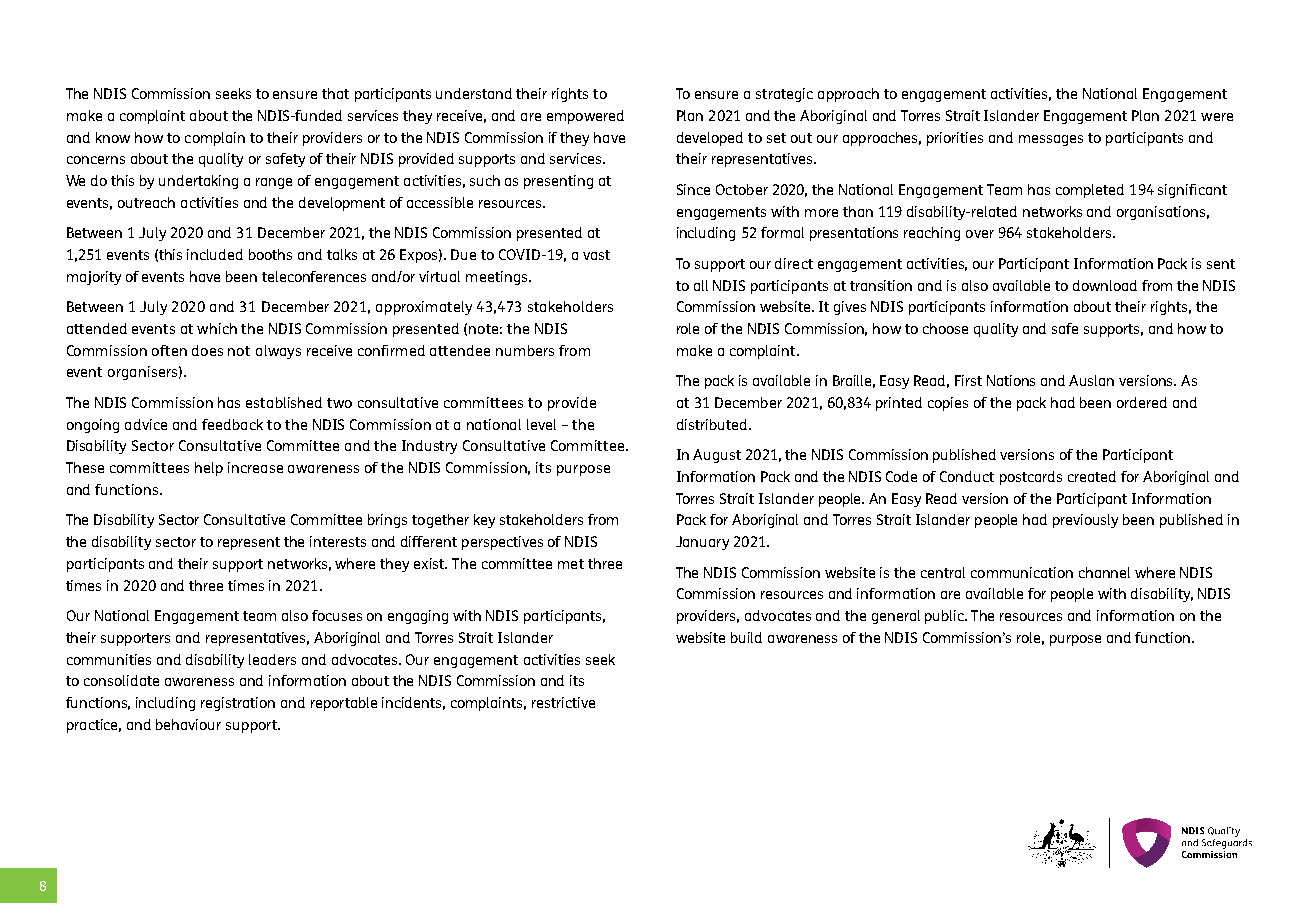  I want to click on messages, so click(1051, 140).
